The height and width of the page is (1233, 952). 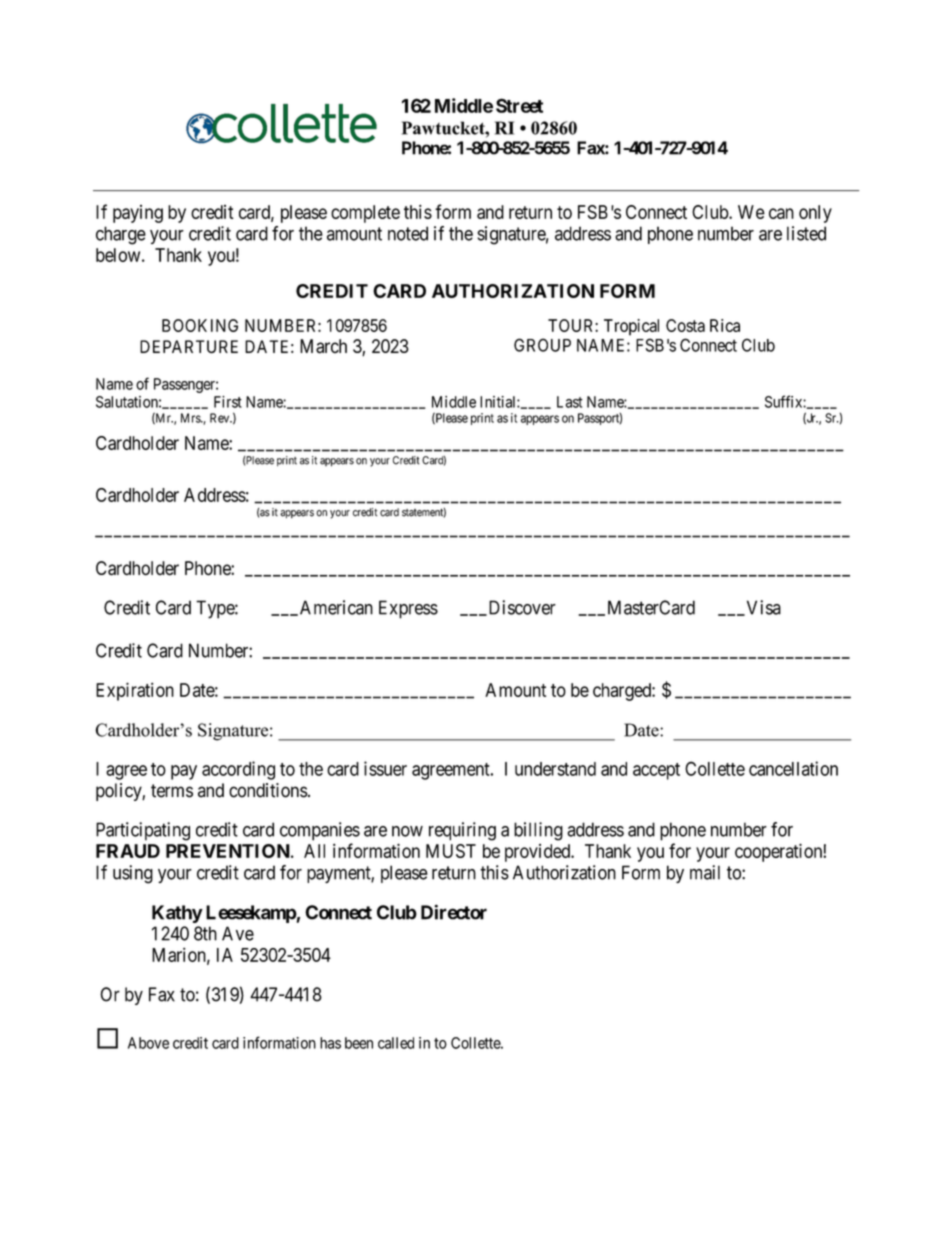 What do you see at coordinates (189, 346) in the page?
I see `DEPARTURE` at bounding box center [189, 346].
